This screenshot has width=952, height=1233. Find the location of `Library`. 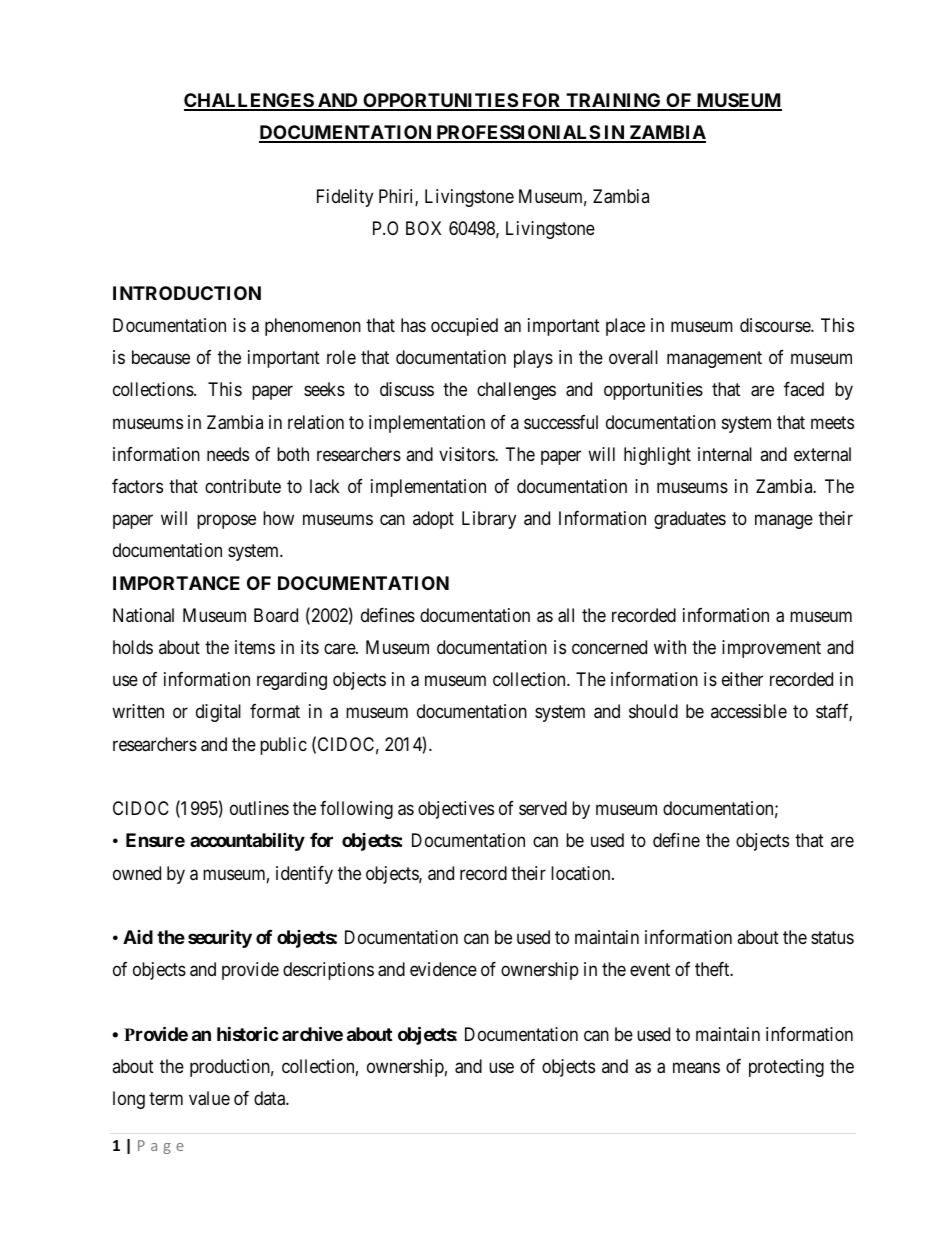

Library is located at coordinates (489, 520).
